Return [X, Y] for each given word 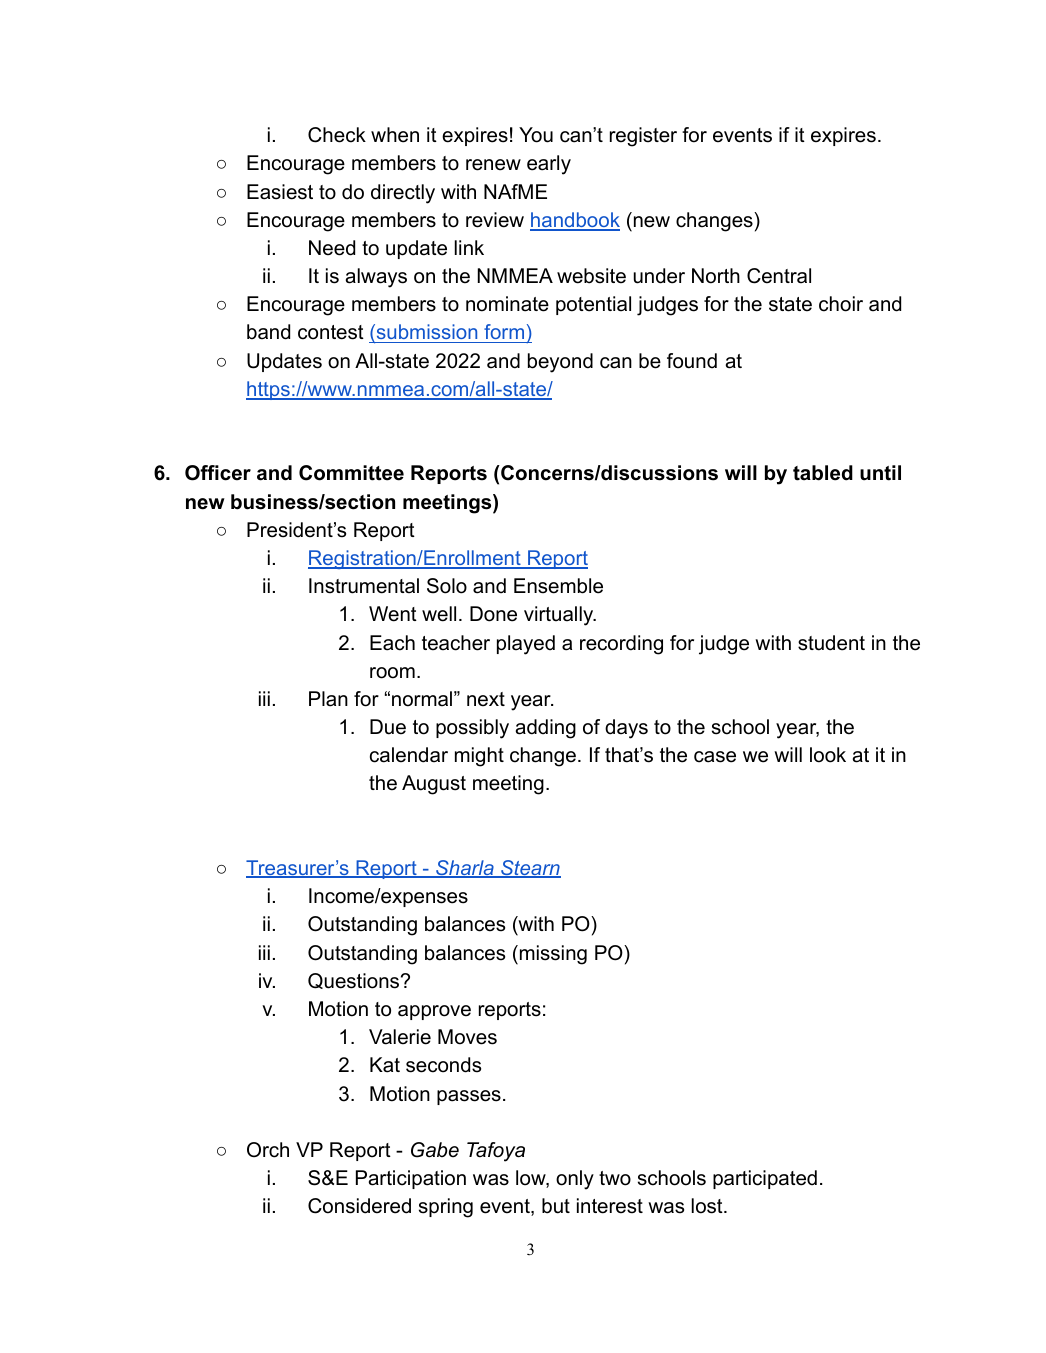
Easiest [280, 192]
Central [779, 276]
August [434, 785]
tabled [823, 473]
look [828, 755]
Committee [351, 473]
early [549, 165]
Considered [359, 1206]
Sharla [465, 869]
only [575, 1180]
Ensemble [558, 586]
